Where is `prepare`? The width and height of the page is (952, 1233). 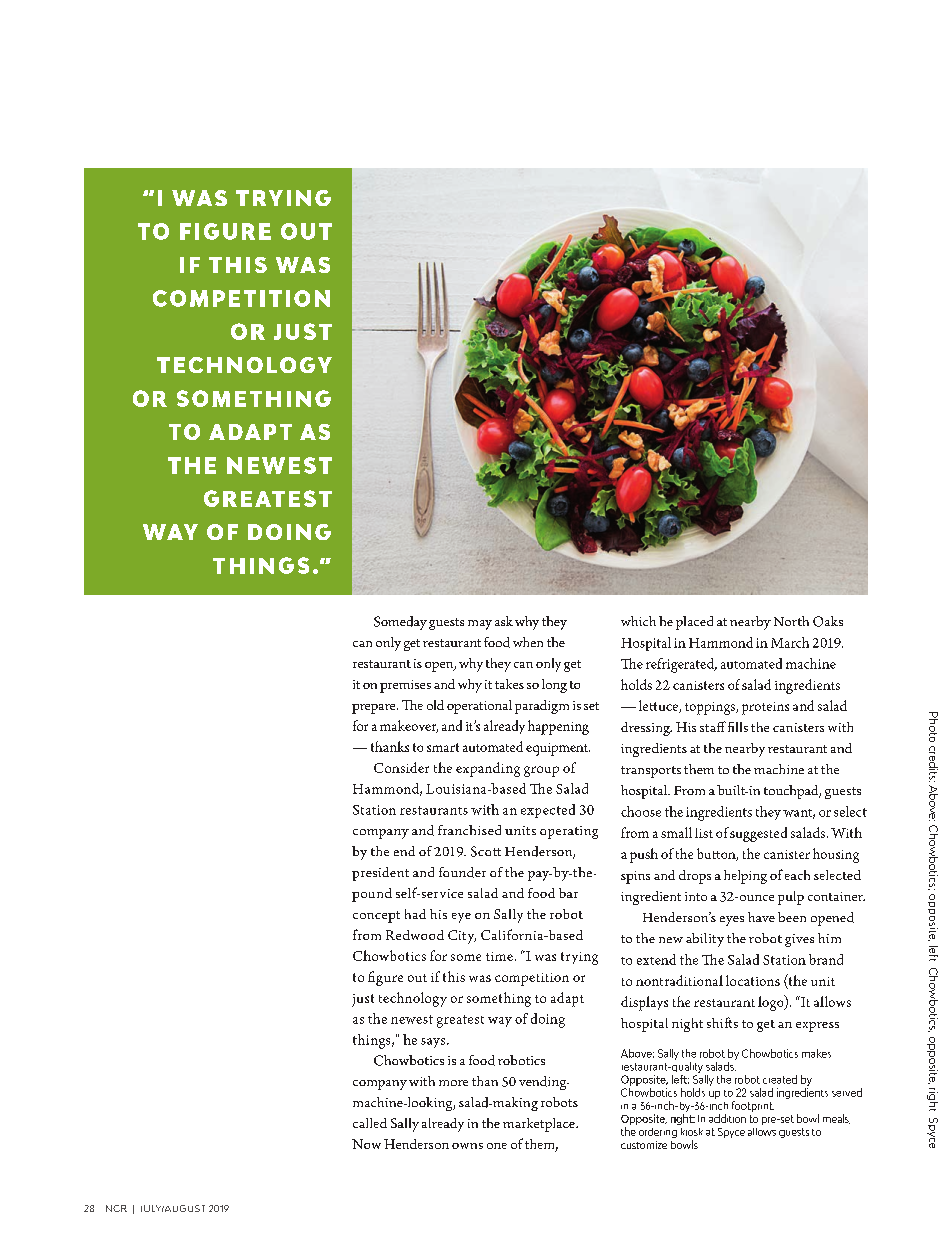
prepare is located at coordinates (375, 709).
